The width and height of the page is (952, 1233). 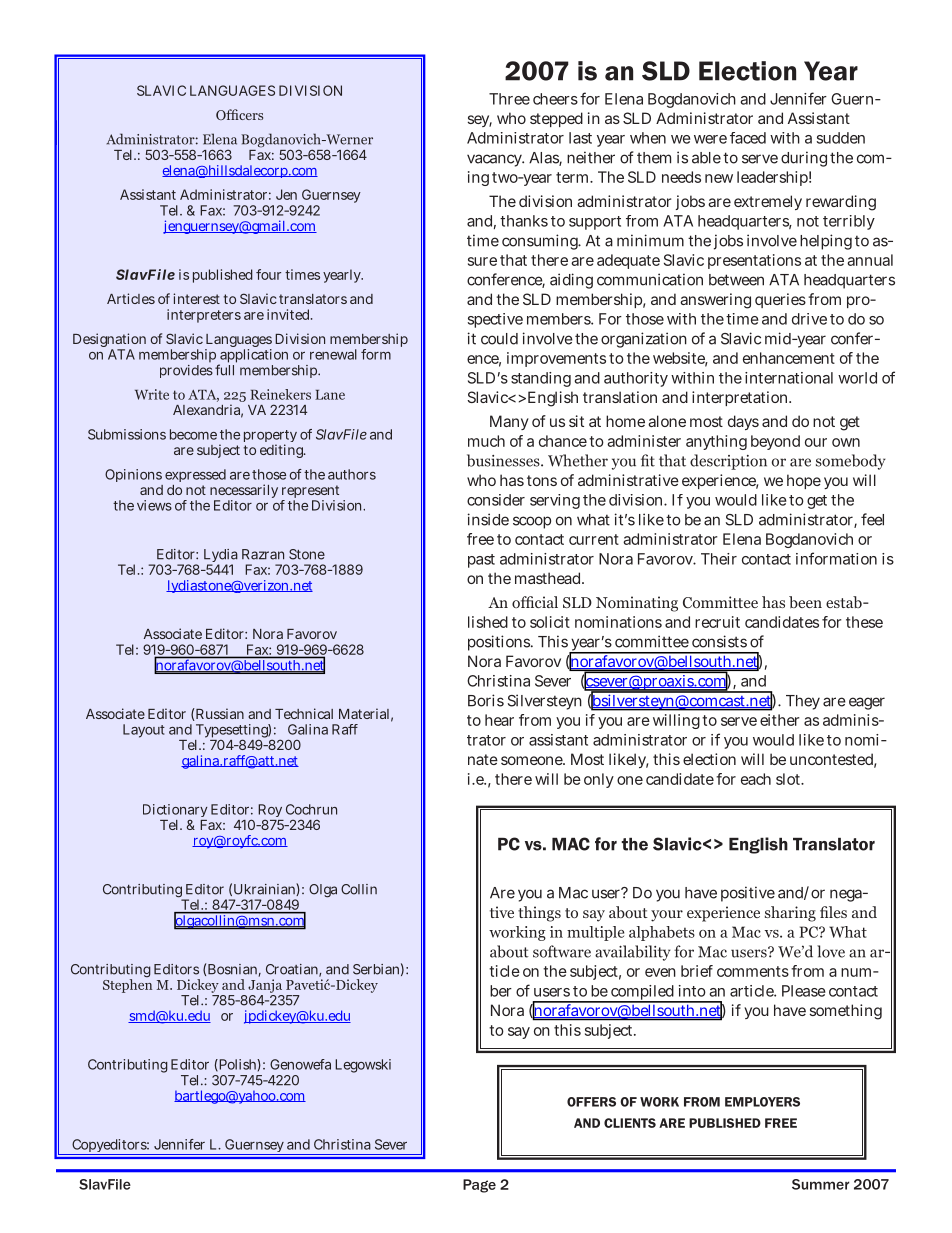 I want to click on positions, so click(x=500, y=643).
